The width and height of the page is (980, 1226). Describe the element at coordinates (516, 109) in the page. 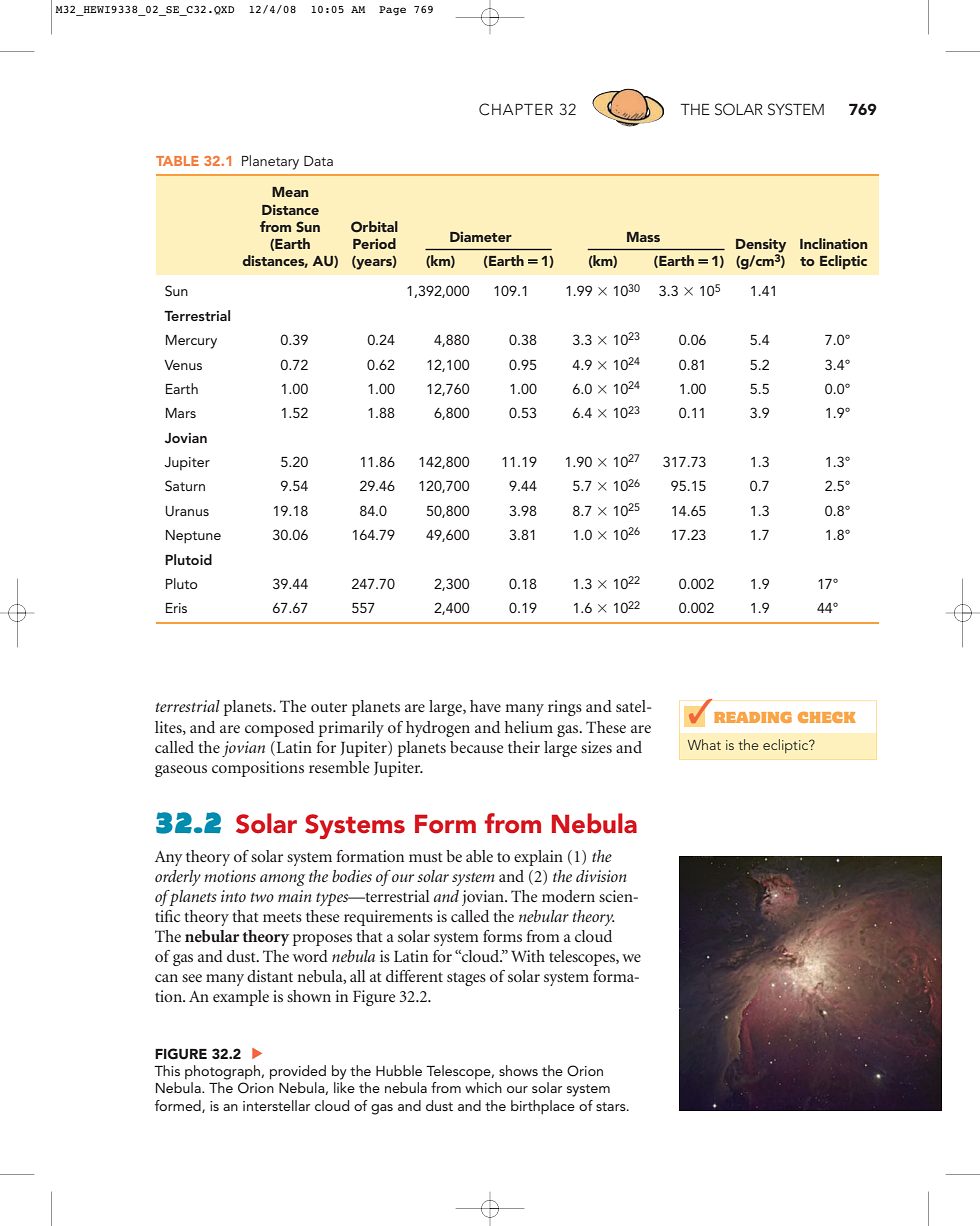

I see `CHAPTER` at that location.
